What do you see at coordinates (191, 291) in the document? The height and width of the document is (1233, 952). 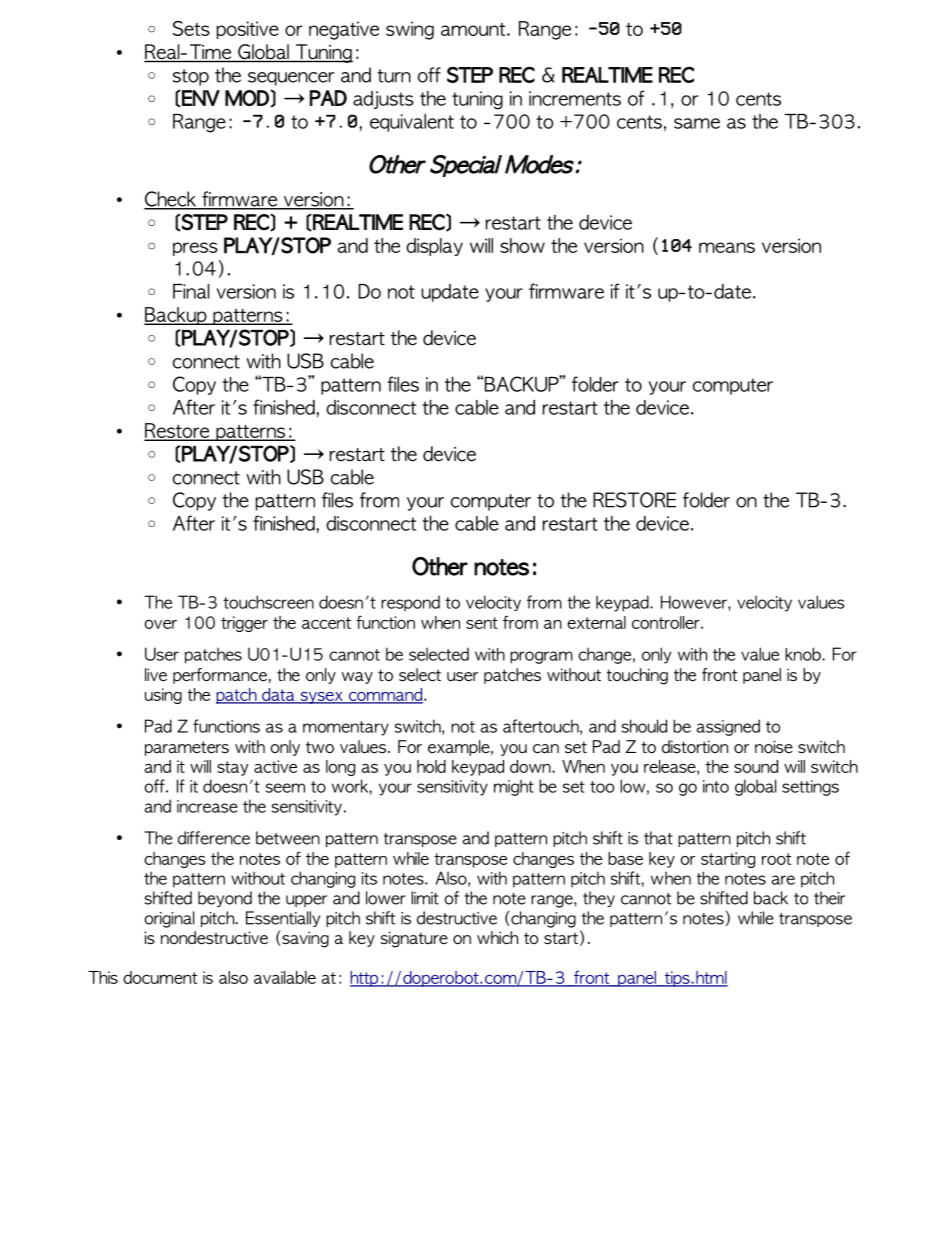 I see `Final` at bounding box center [191, 291].
